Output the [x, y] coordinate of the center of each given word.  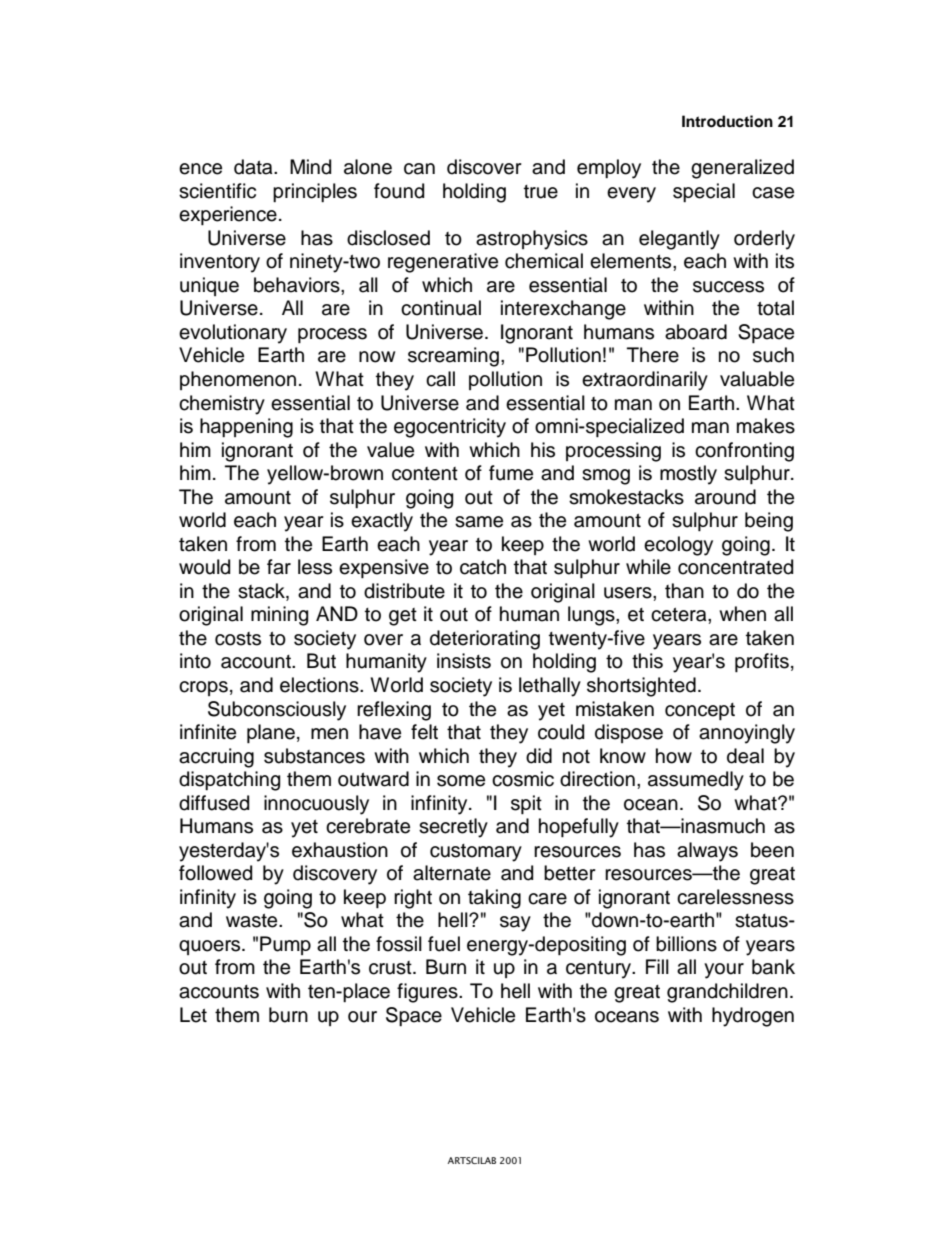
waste [253, 921]
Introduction [727, 121]
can [419, 169]
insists [464, 661]
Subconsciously [277, 711]
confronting [744, 452]
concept [700, 711]
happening [246, 428]
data [254, 167]
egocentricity [450, 428]
